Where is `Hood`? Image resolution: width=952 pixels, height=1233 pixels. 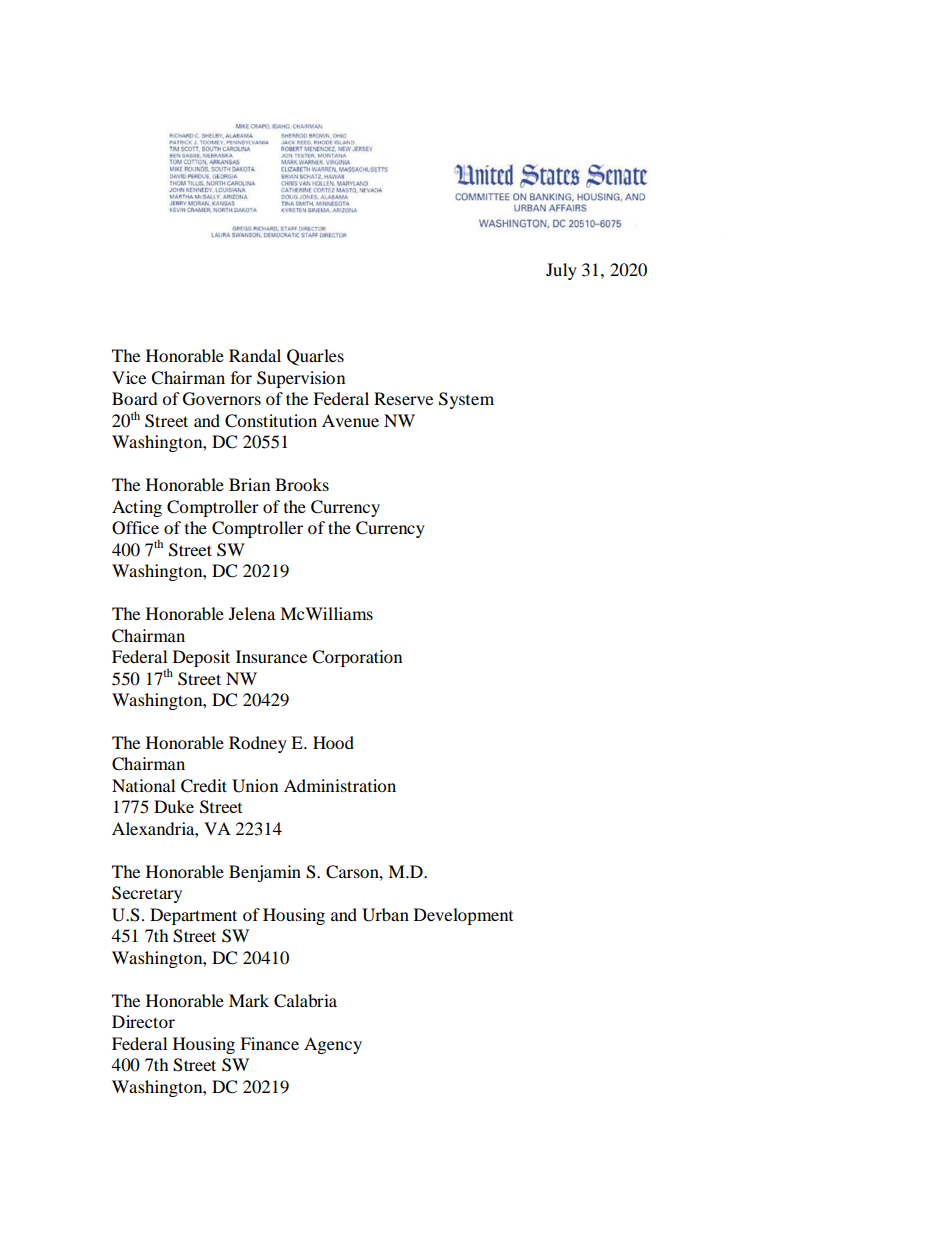
Hood is located at coordinates (333, 742).
